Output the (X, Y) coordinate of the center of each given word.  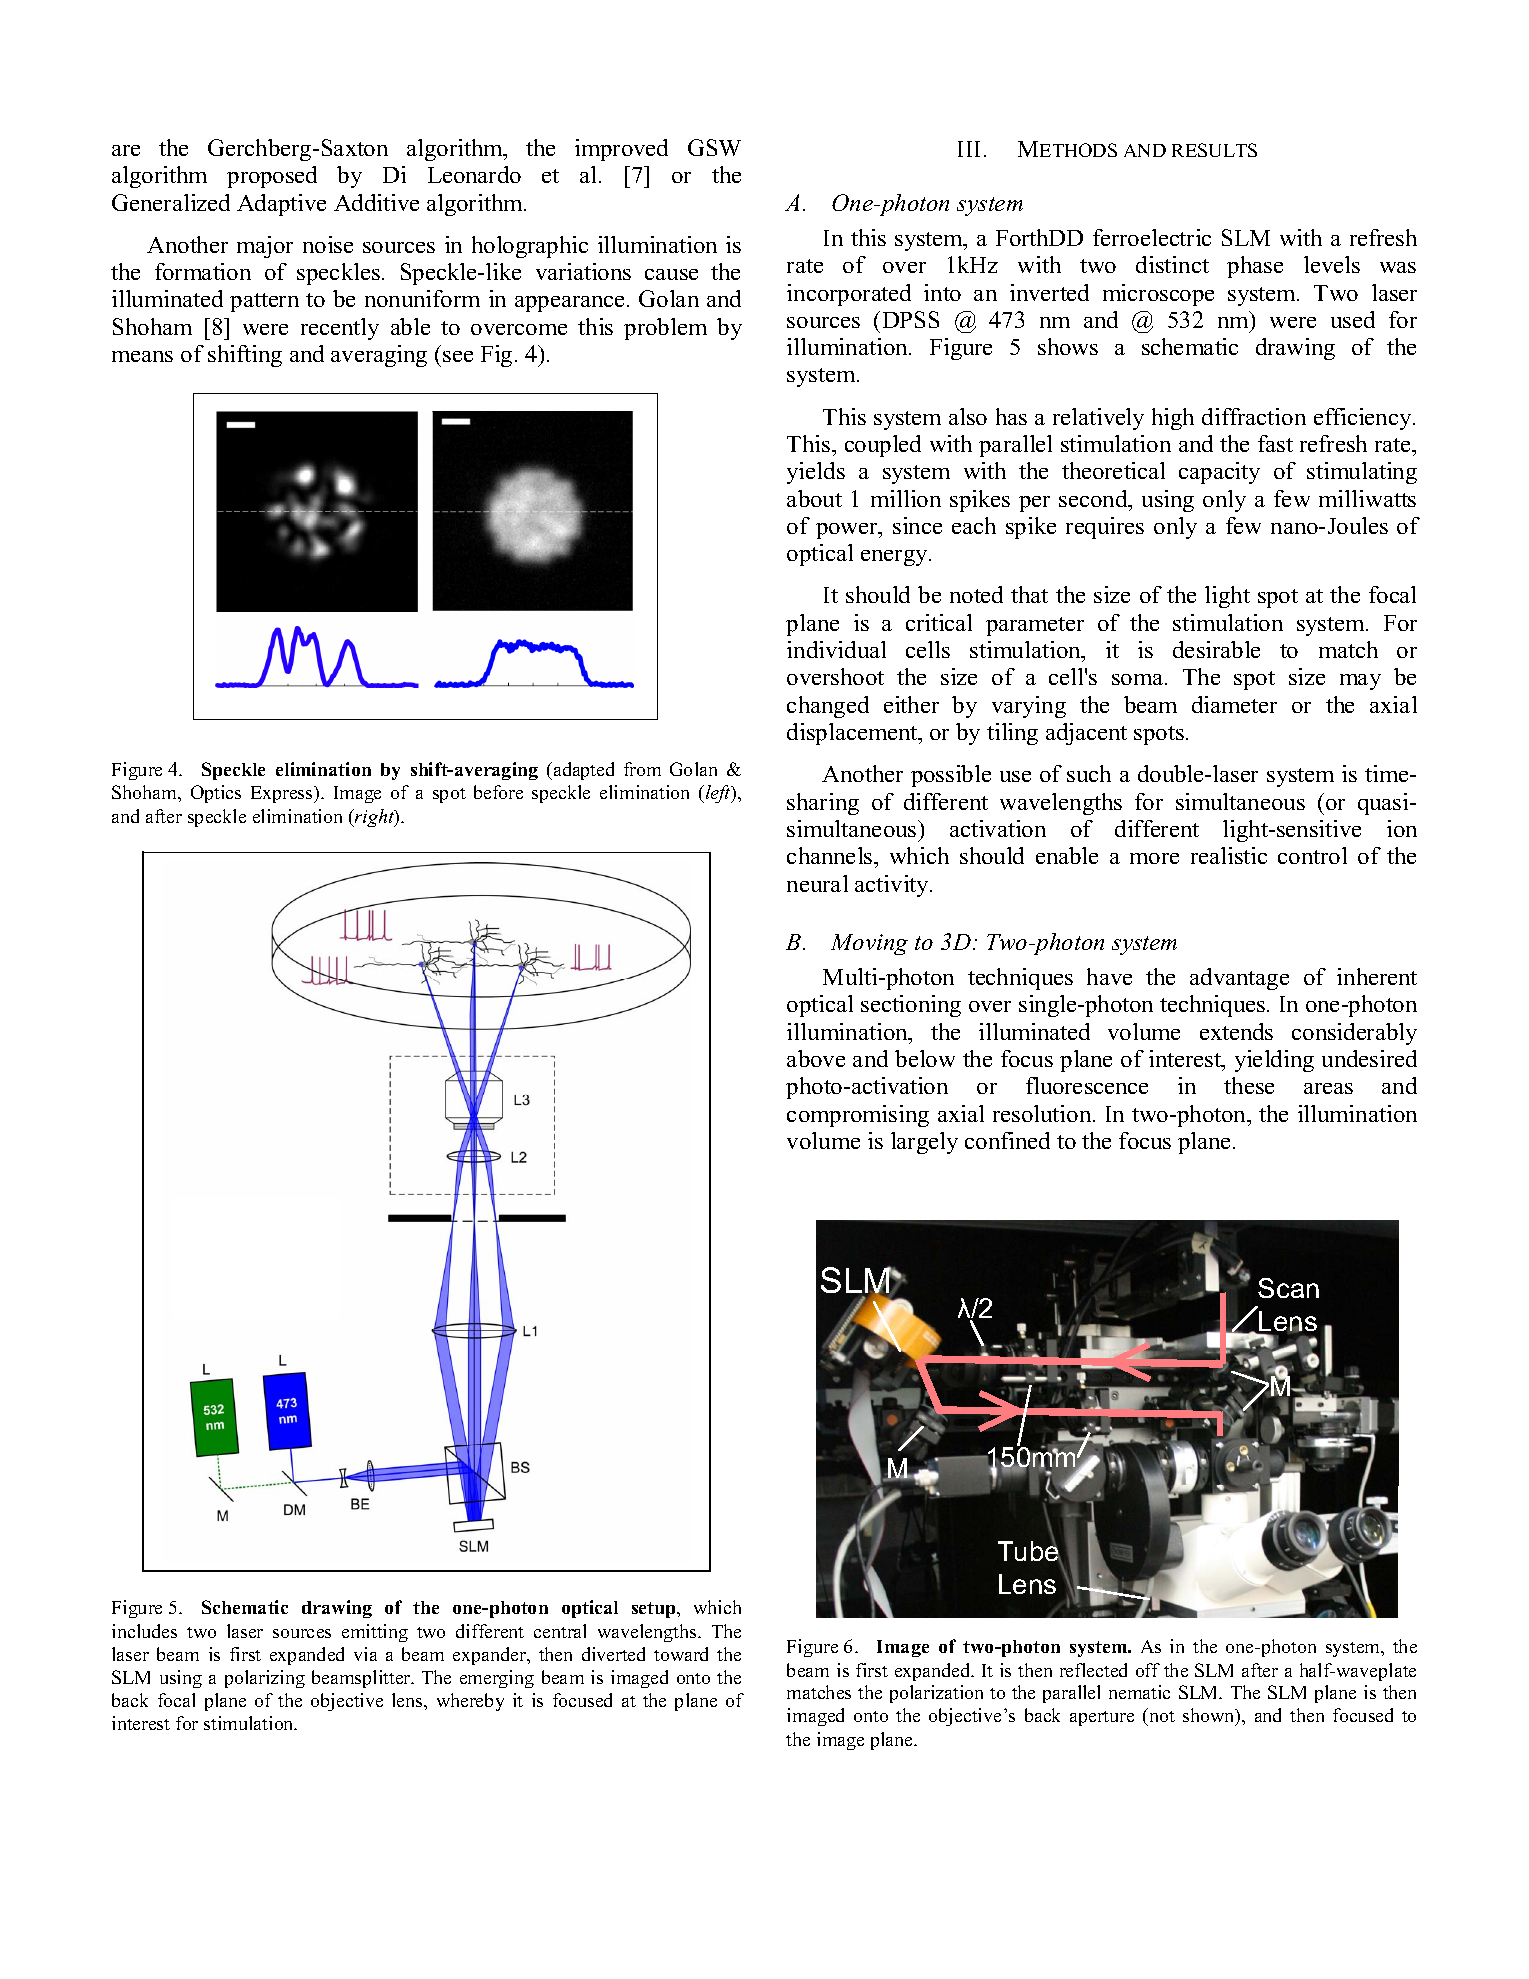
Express (283, 794)
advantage (1239, 979)
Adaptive (281, 205)
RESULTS (1214, 150)
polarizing (265, 1679)
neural (817, 883)
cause (671, 274)
